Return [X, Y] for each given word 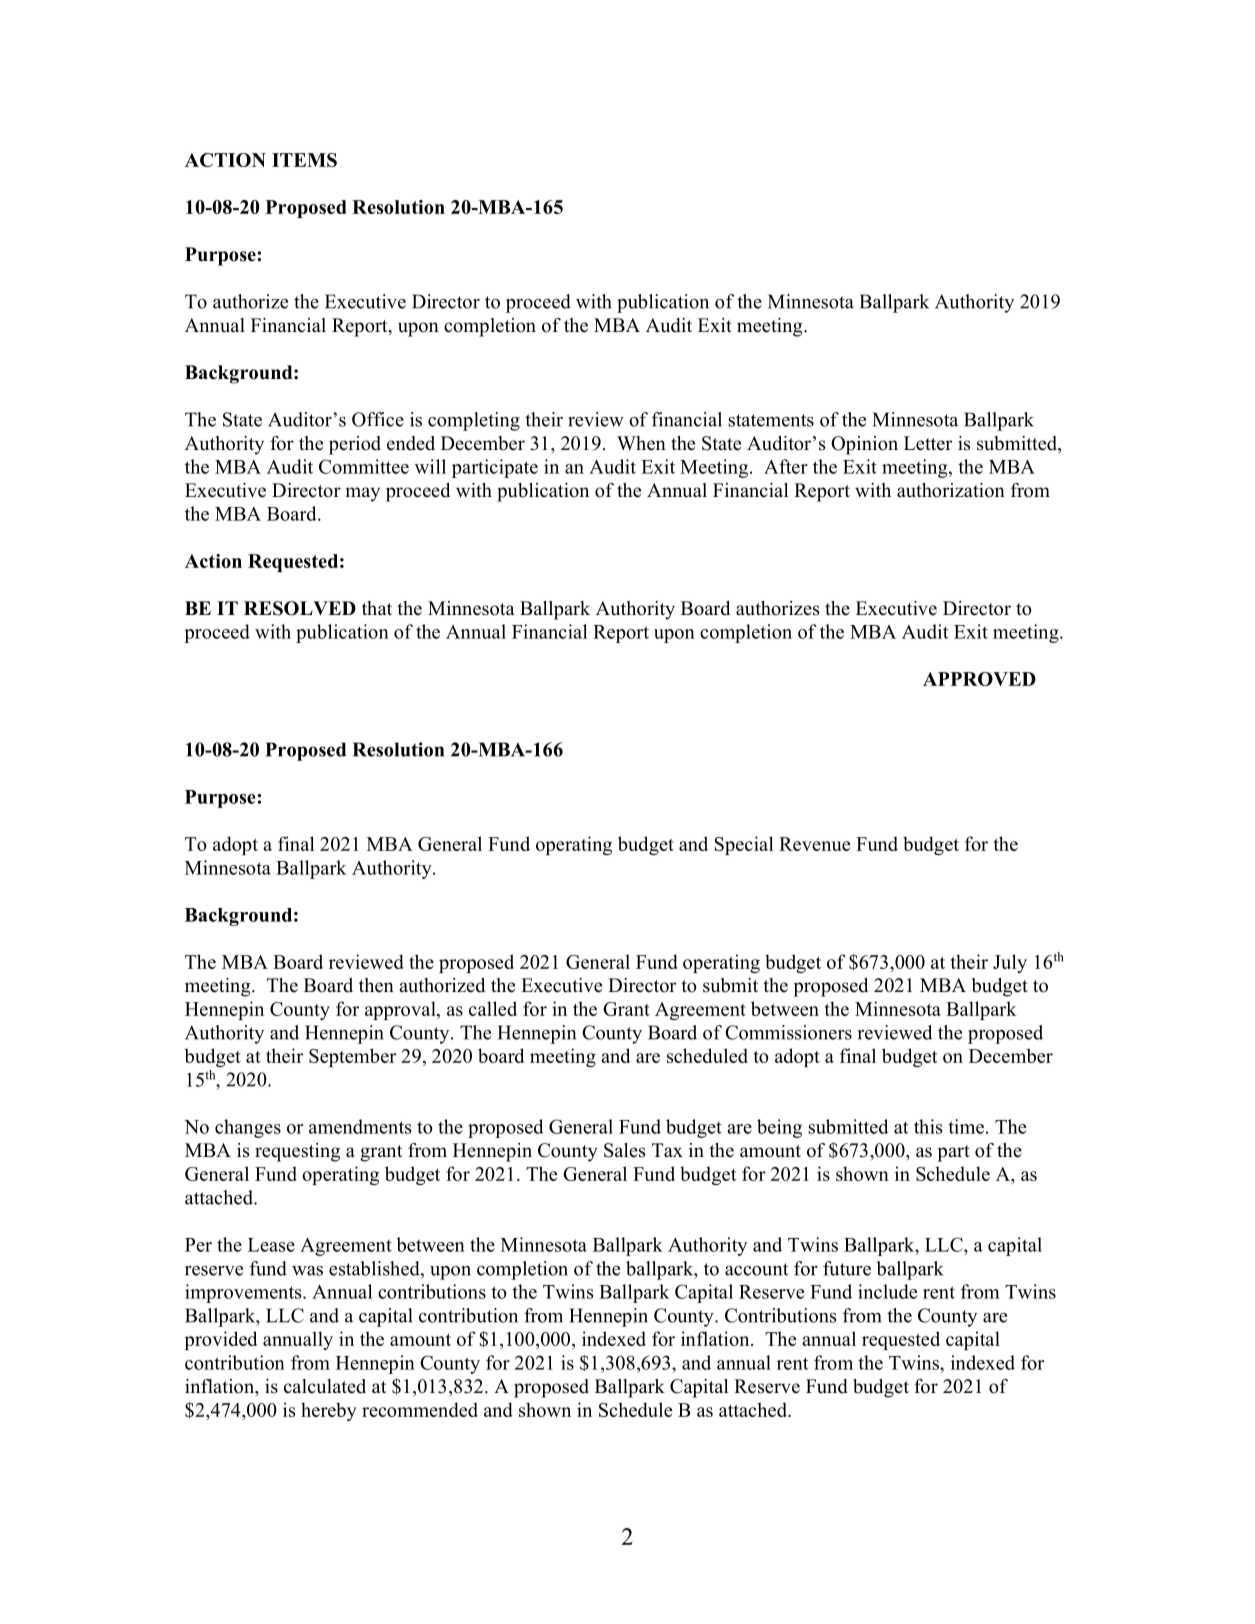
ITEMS [304, 160]
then [376, 985]
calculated [325, 1386]
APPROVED [979, 679]
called [493, 1008]
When [641, 443]
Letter [928, 443]
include [887, 1291]
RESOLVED [300, 608]
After [786, 466]
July [1010, 963]
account [756, 1269]
